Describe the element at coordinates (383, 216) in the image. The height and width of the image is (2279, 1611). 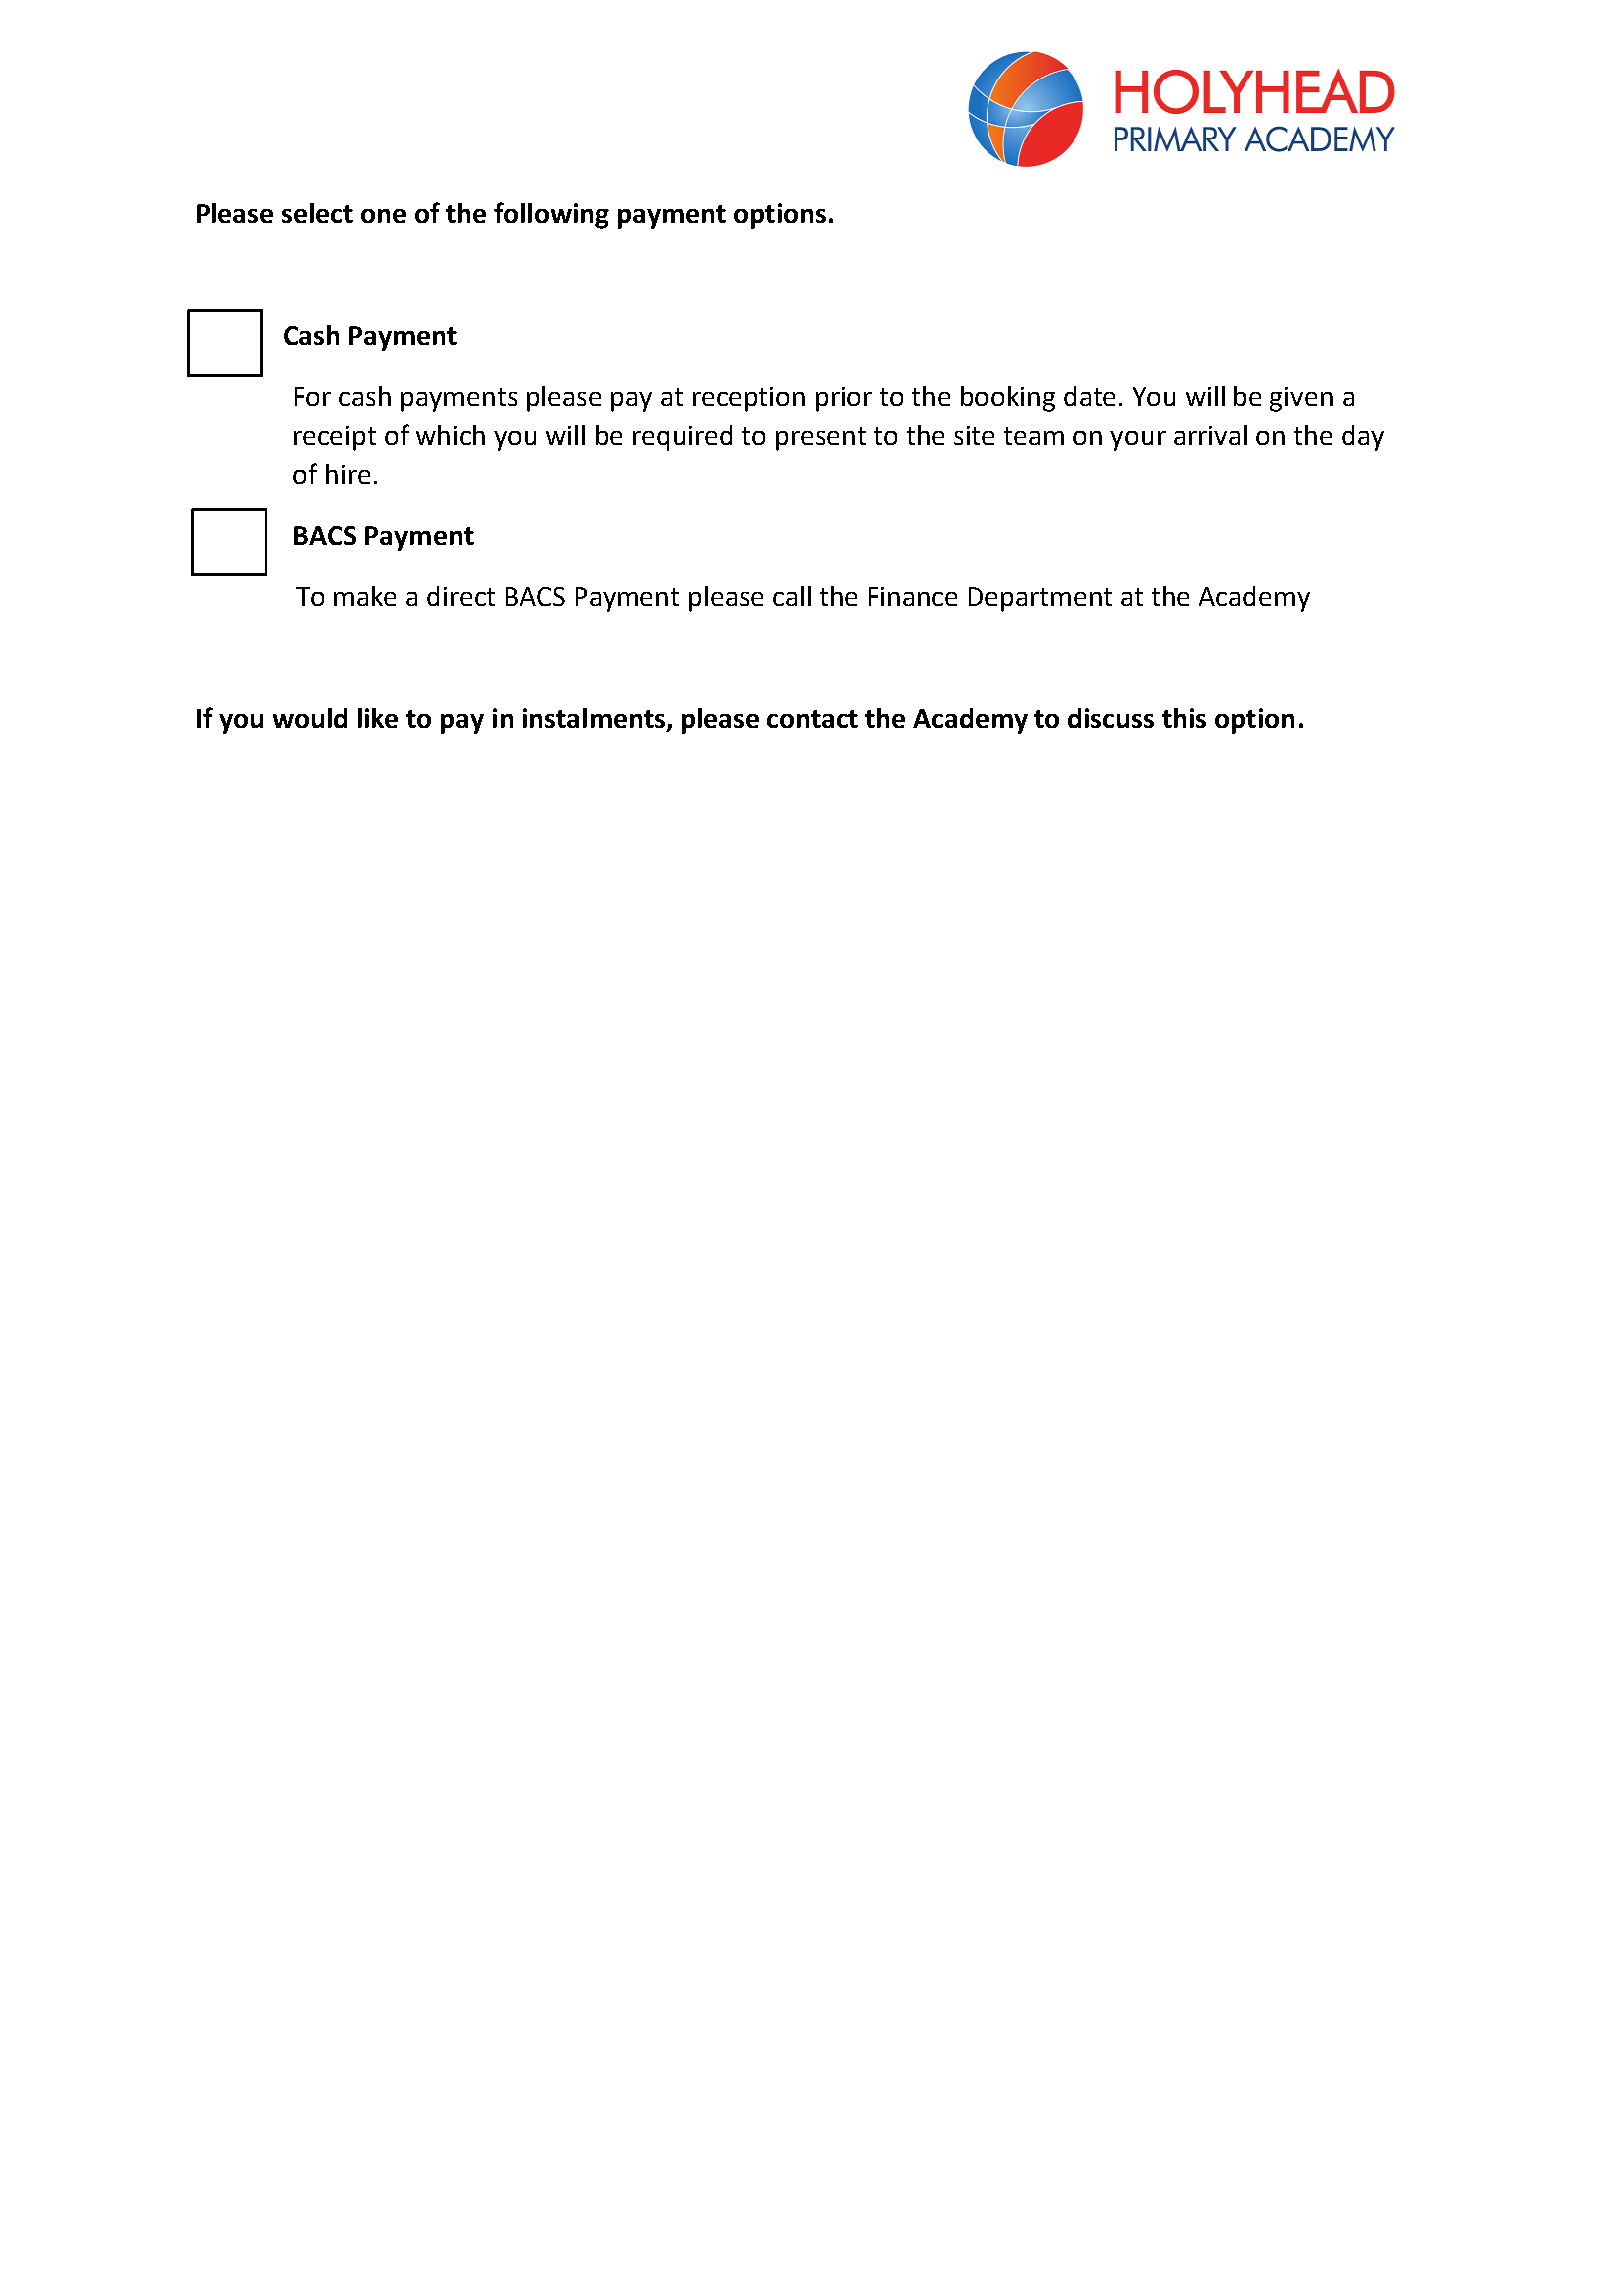
I see `one` at that location.
